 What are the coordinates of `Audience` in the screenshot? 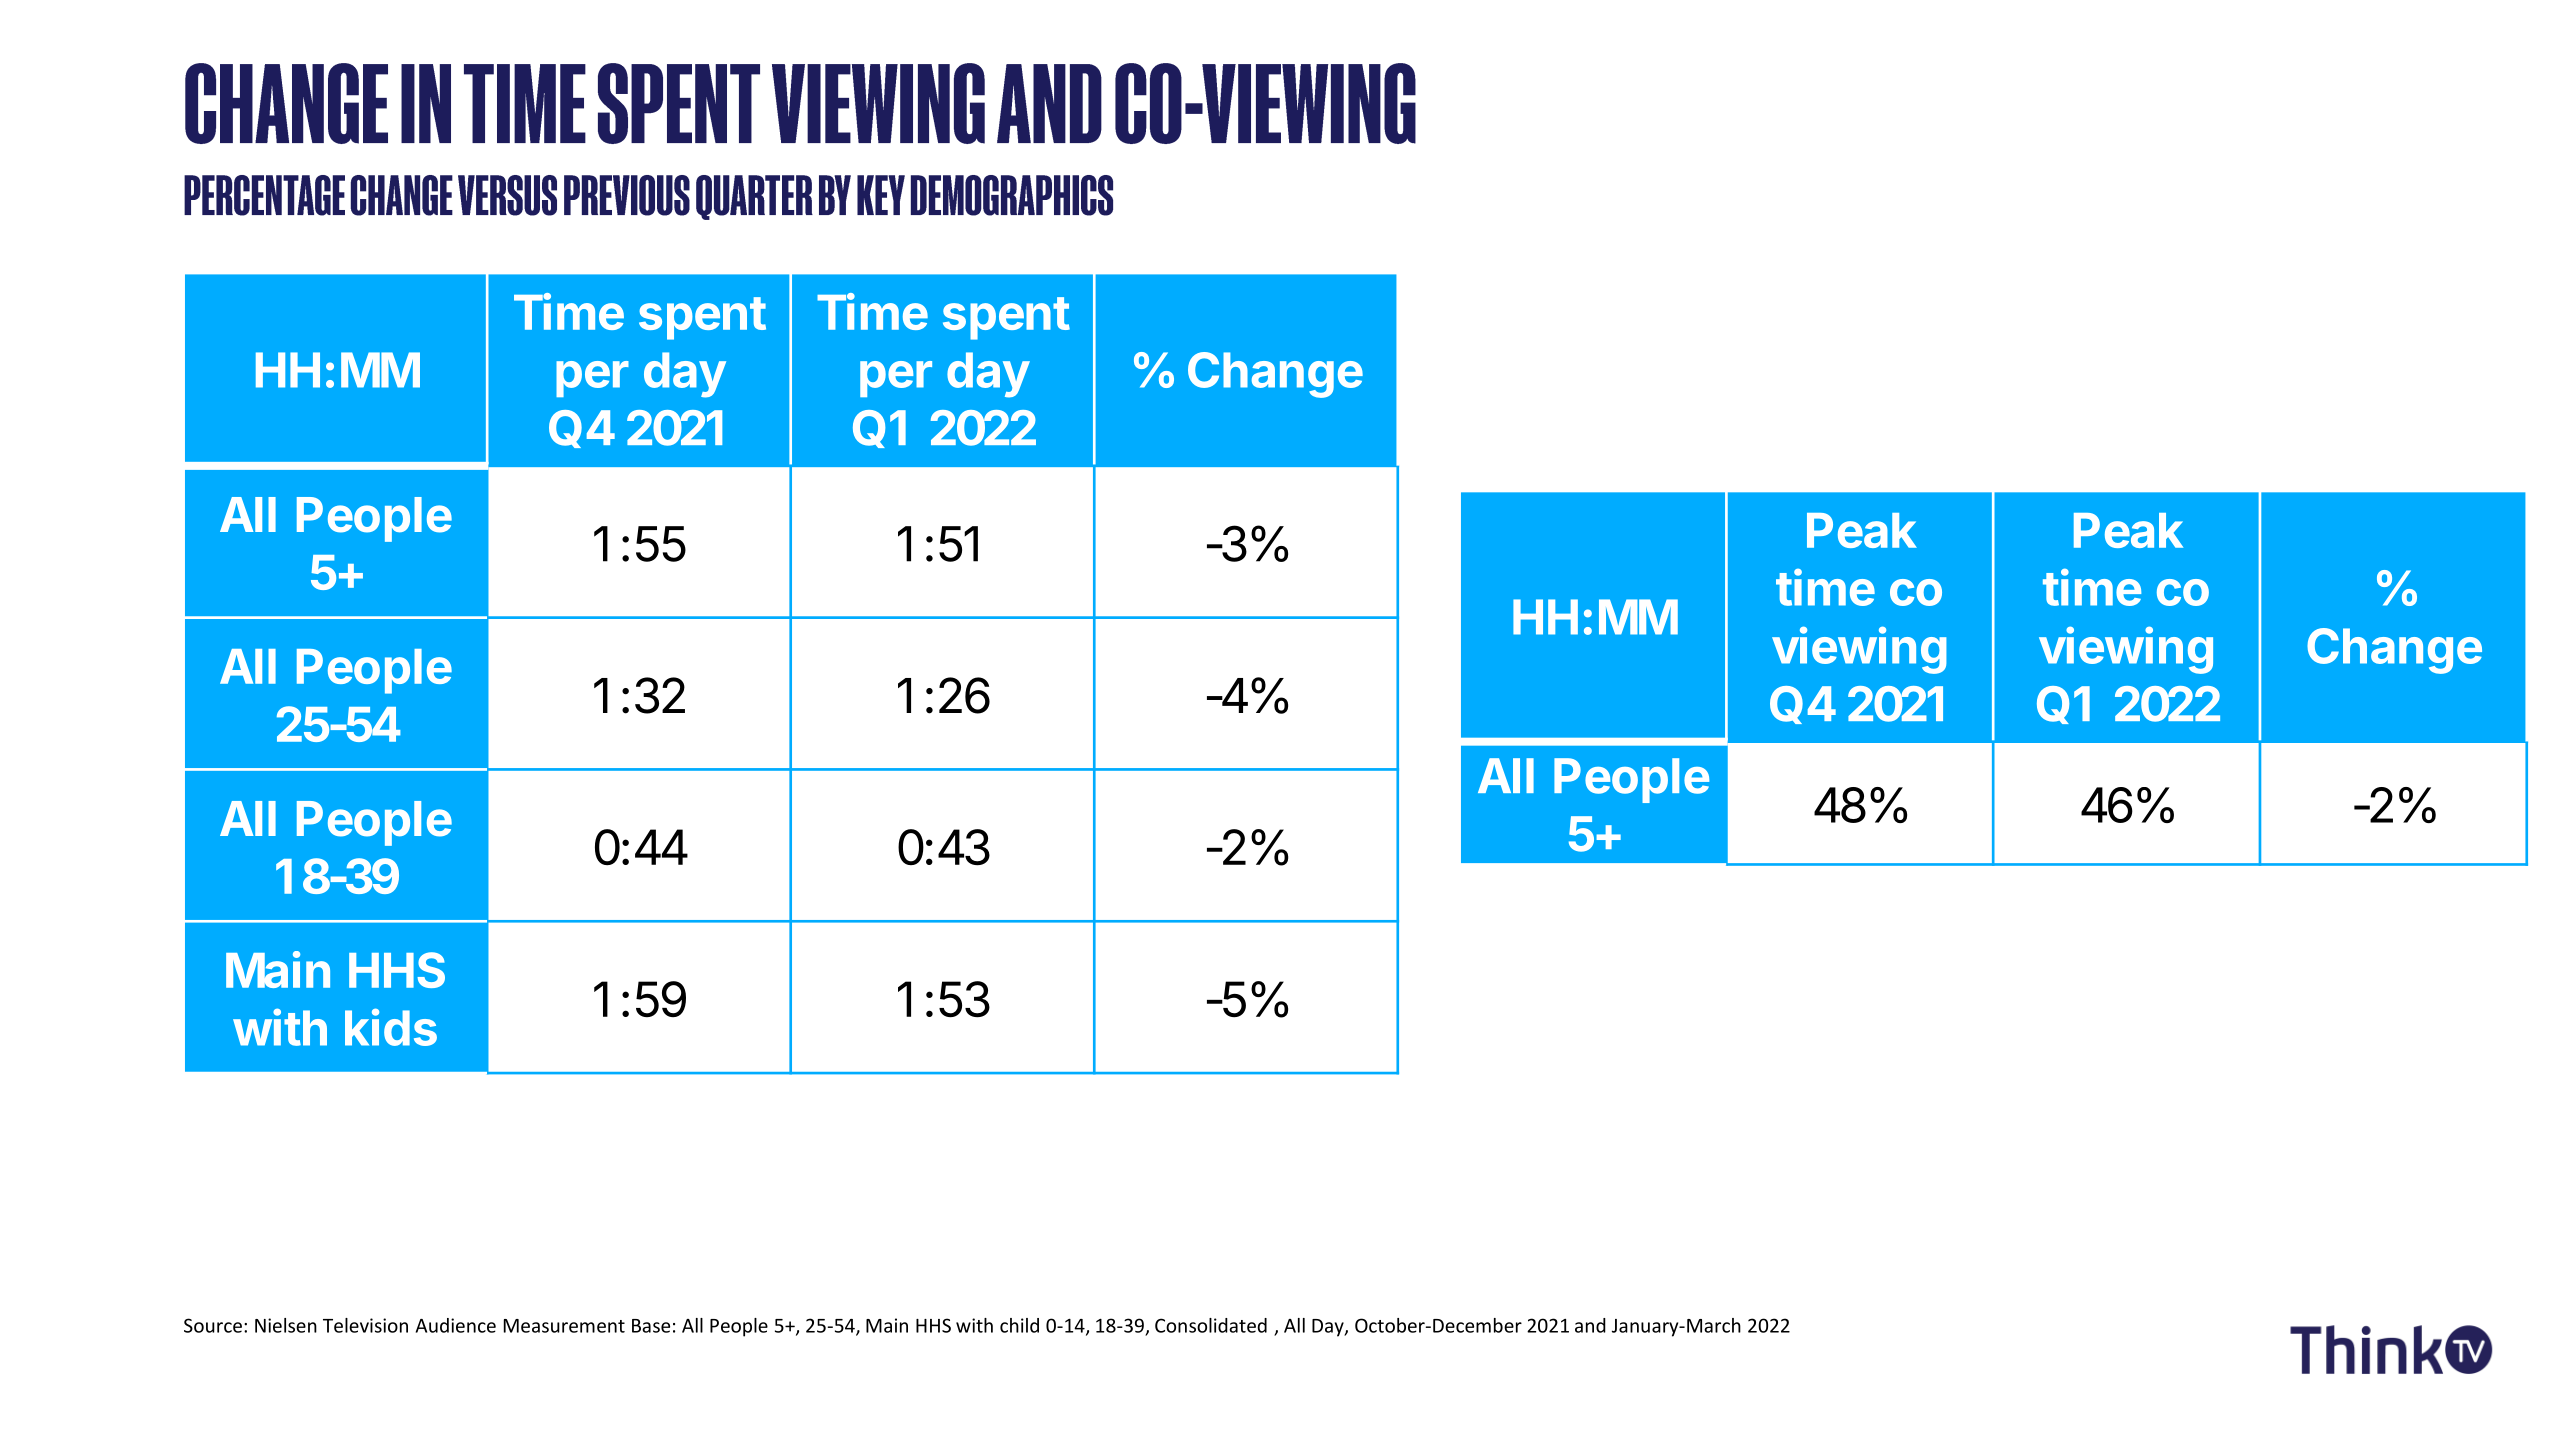 It's located at (456, 1325).
